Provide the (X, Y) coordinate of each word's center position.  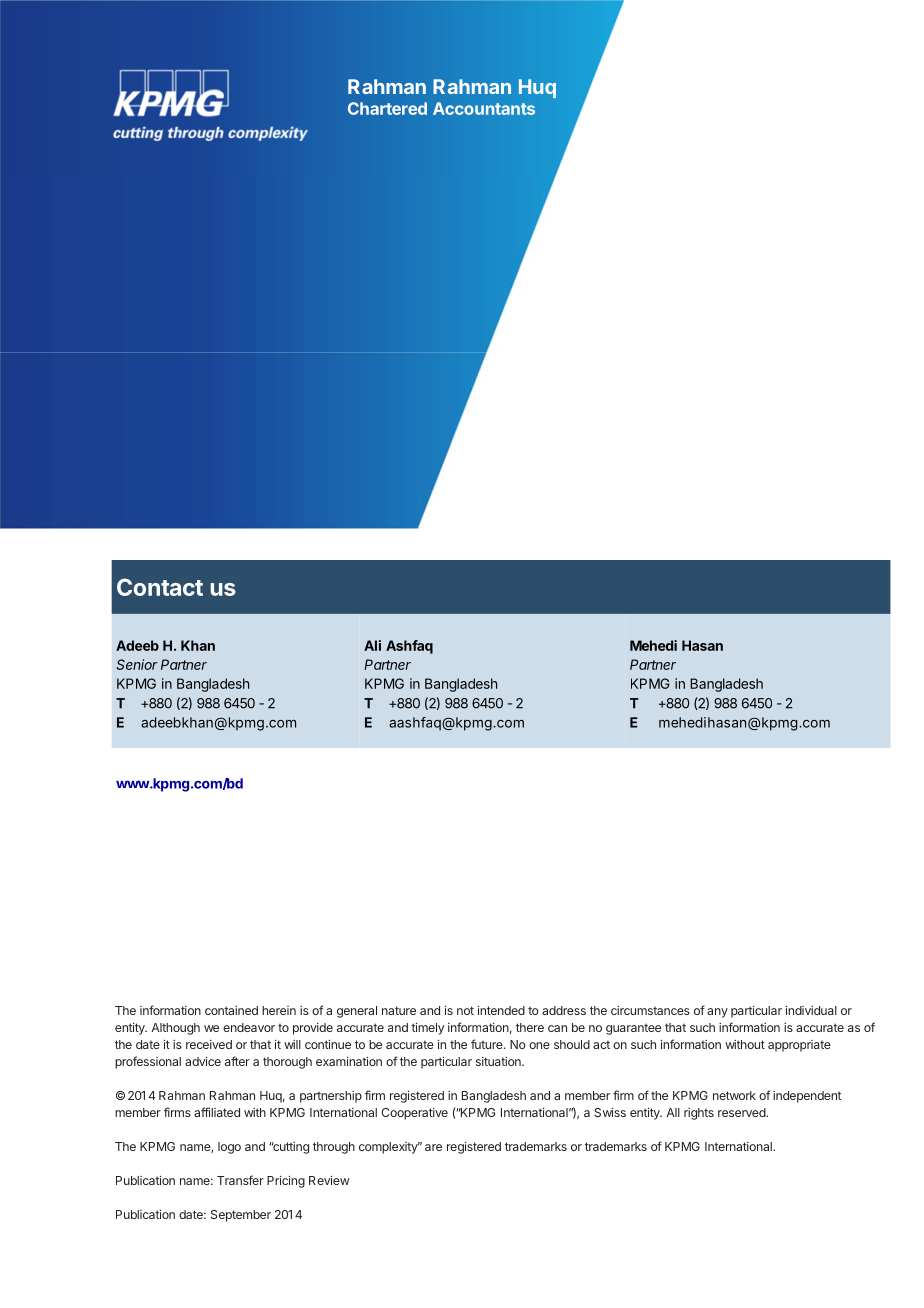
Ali (372, 645)
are (433, 1147)
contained (231, 1010)
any (717, 1013)
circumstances (650, 1010)
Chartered (387, 108)
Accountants (484, 108)
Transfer (240, 1180)
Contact (160, 587)
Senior (137, 664)
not (465, 1010)
